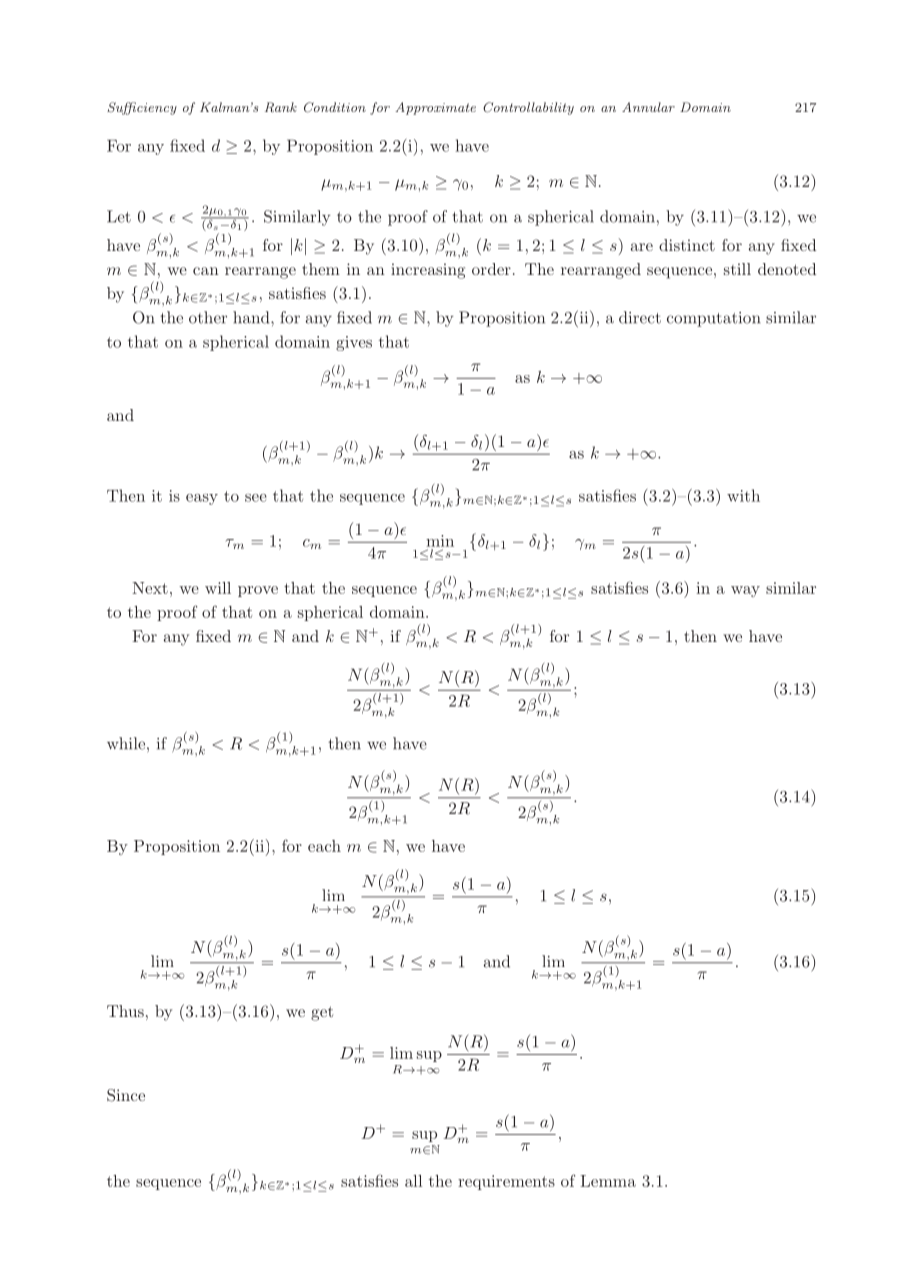 The height and width of the document is (1273, 921). What do you see at coordinates (126, 1095) in the document?
I see `Since` at bounding box center [126, 1095].
